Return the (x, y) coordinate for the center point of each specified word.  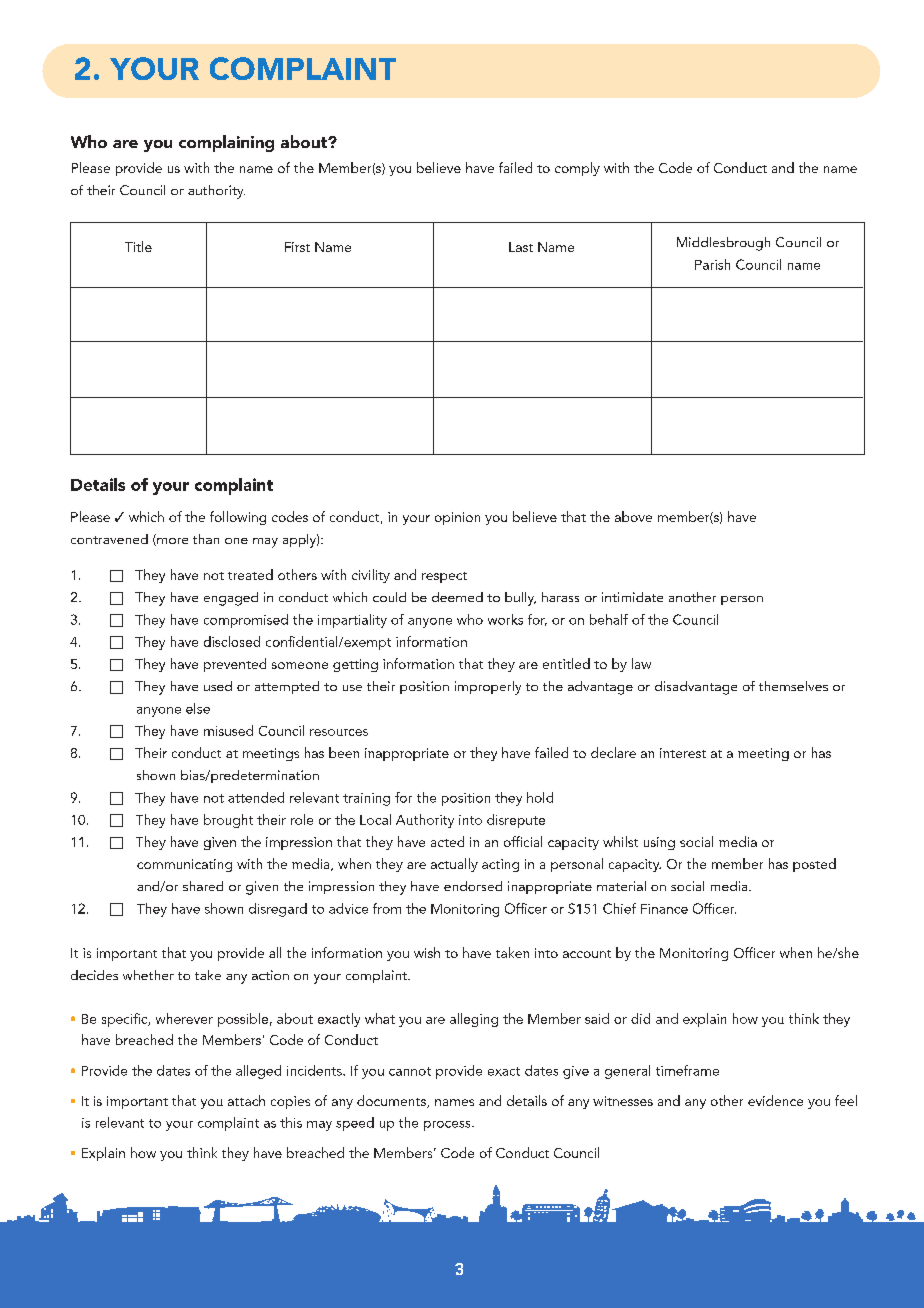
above (633, 516)
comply (577, 169)
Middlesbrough (723, 244)
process (448, 1126)
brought (228, 821)
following (238, 518)
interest (683, 753)
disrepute (516, 821)
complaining (226, 143)
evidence (775, 1100)
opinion (457, 518)
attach (246, 1100)
